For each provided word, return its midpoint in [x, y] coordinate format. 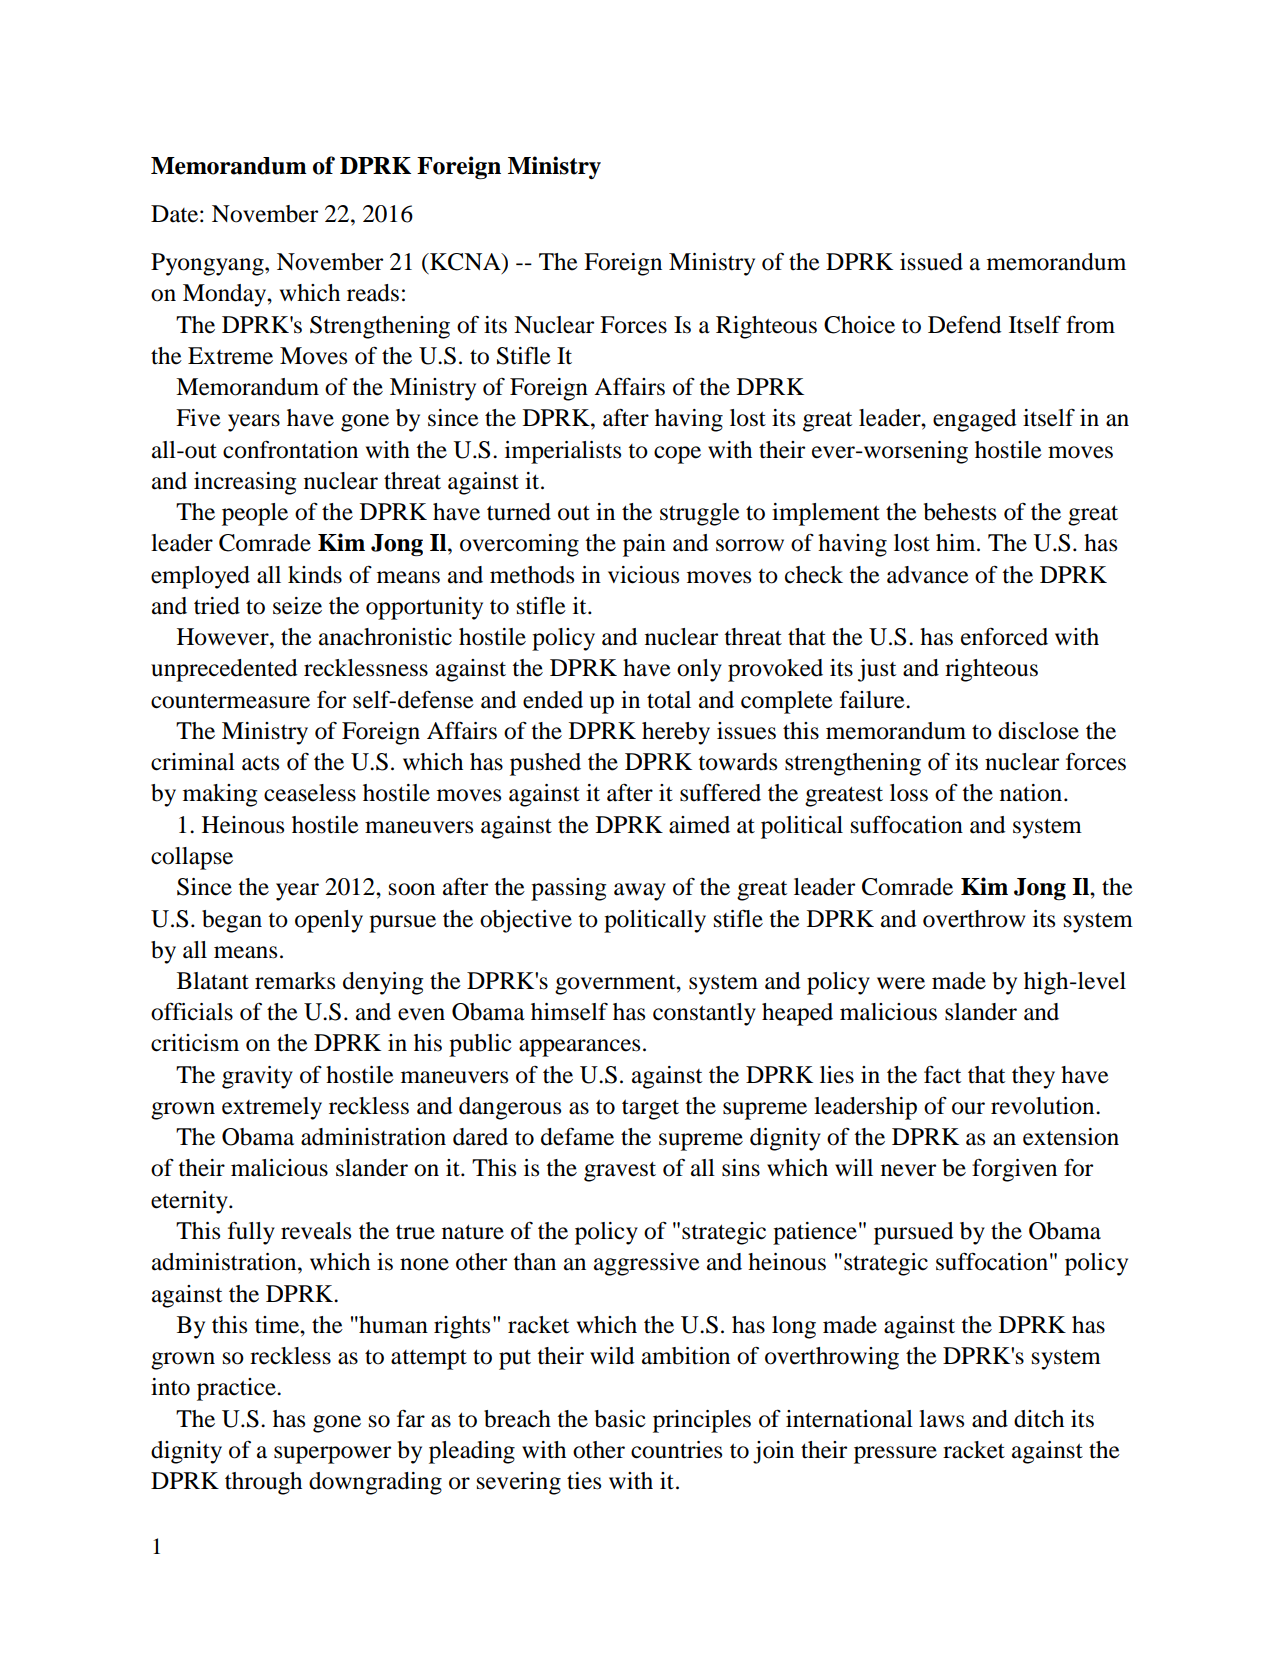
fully [251, 1233]
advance [928, 575]
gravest [620, 1172]
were [901, 983]
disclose [1038, 731]
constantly [704, 1014]
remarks [295, 981]
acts [260, 763]
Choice [859, 325]
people [255, 514]
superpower [332, 1455]
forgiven [1014, 1170]
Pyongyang [208, 264]
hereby [676, 733]
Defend [965, 325]
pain [644, 545]
